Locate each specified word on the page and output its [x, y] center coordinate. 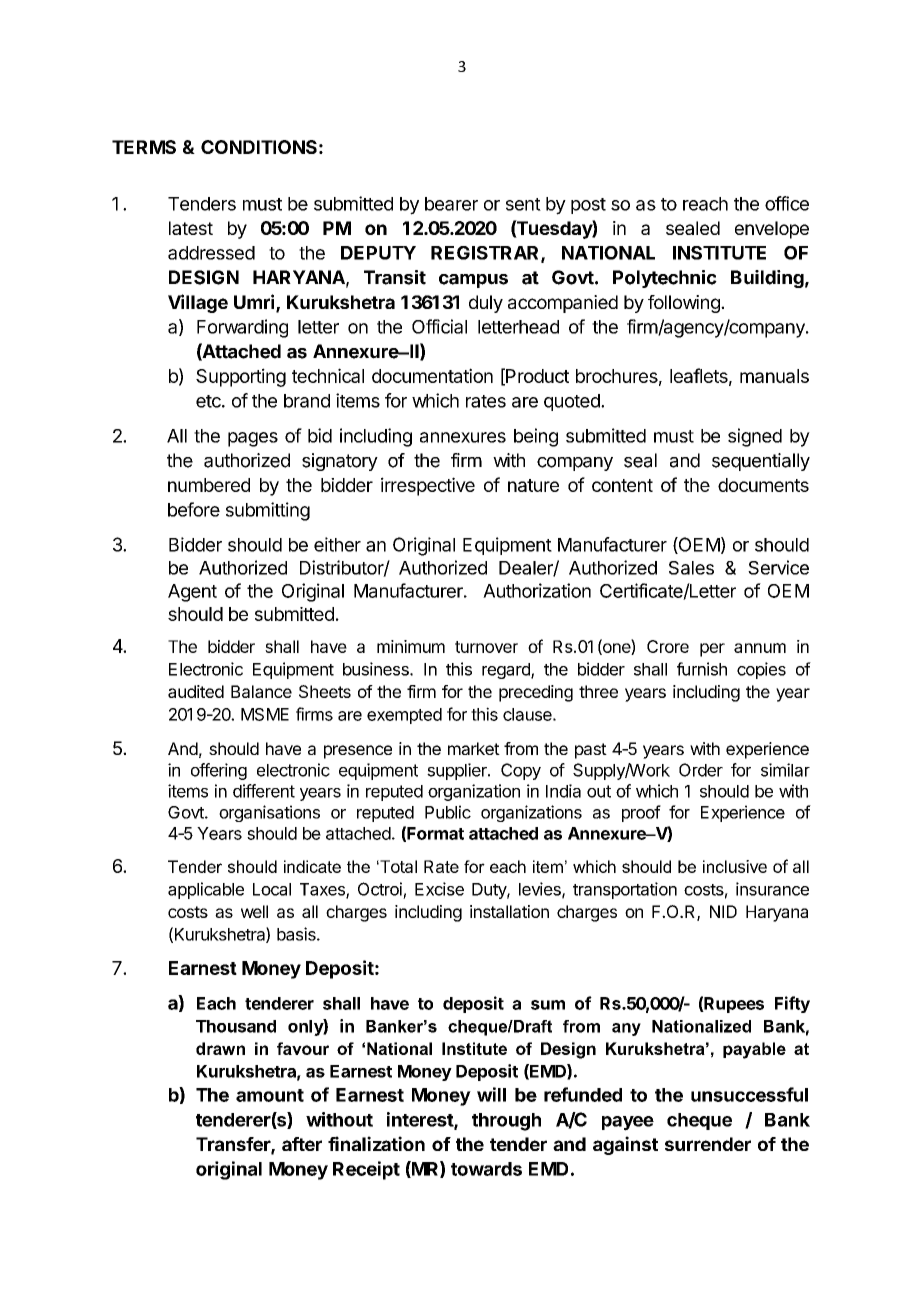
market [474, 748]
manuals [774, 376]
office [787, 203]
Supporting [241, 377]
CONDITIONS [259, 147]
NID [723, 911]
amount [270, 1095]
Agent [192, 593]
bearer [451, 204]
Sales [691, 568]
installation [509, 911]
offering [219, 771]
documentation [432, 375]
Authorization [537, 590]
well [254, 911]
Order [701, 770]
